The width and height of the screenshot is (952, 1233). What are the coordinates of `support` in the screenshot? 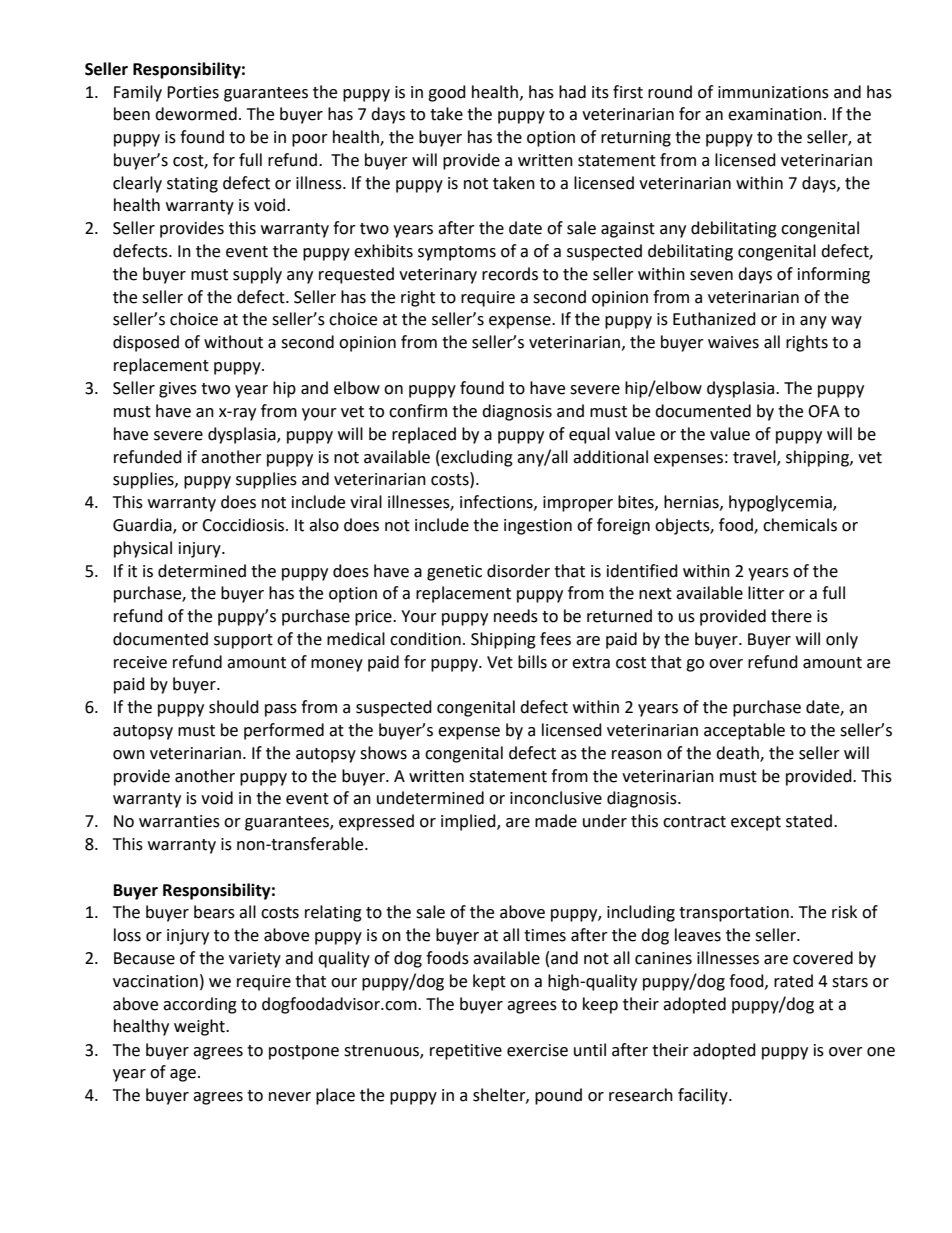 It's located at (243, 641).
